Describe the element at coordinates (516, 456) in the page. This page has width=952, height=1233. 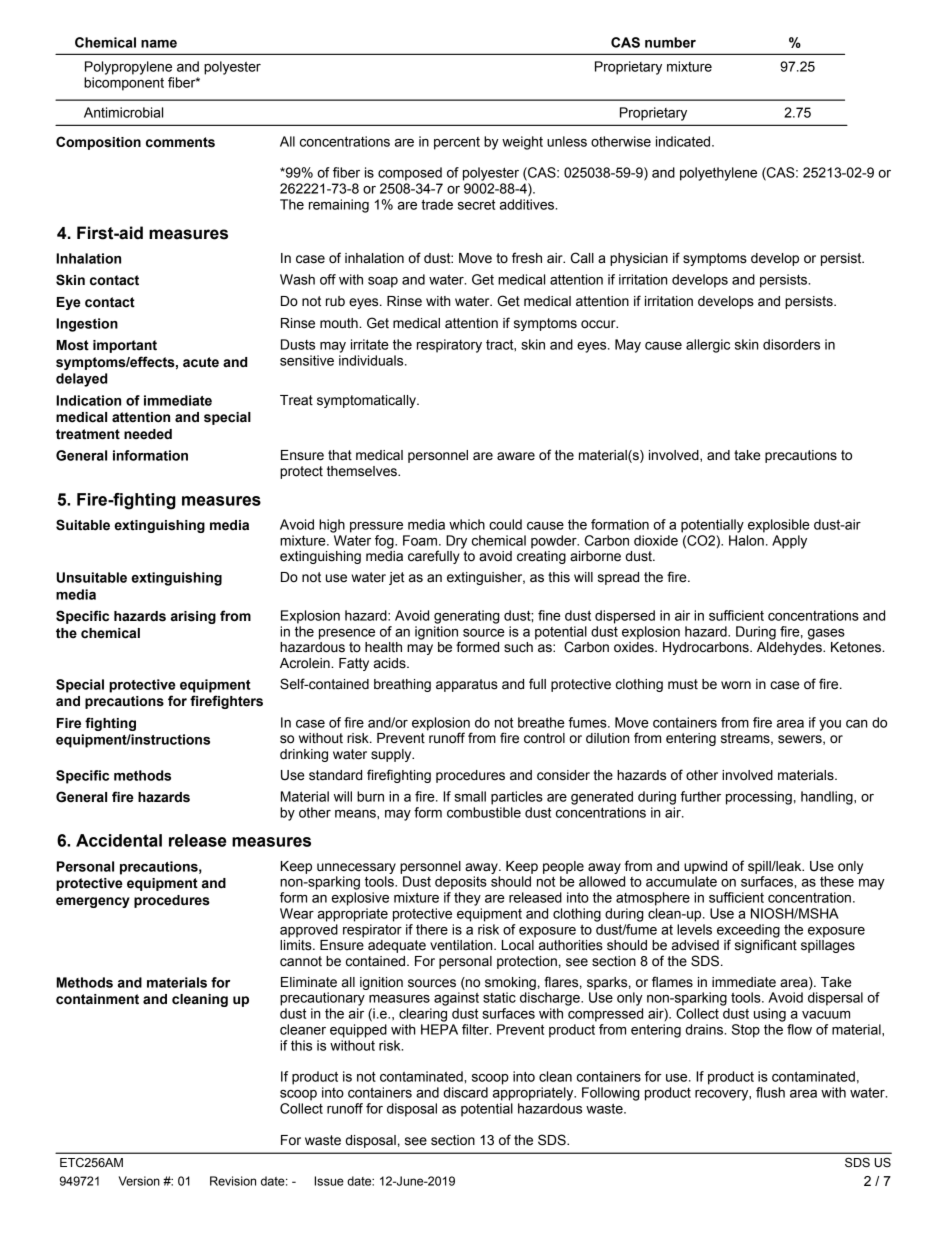
I see `aware` at that location.
